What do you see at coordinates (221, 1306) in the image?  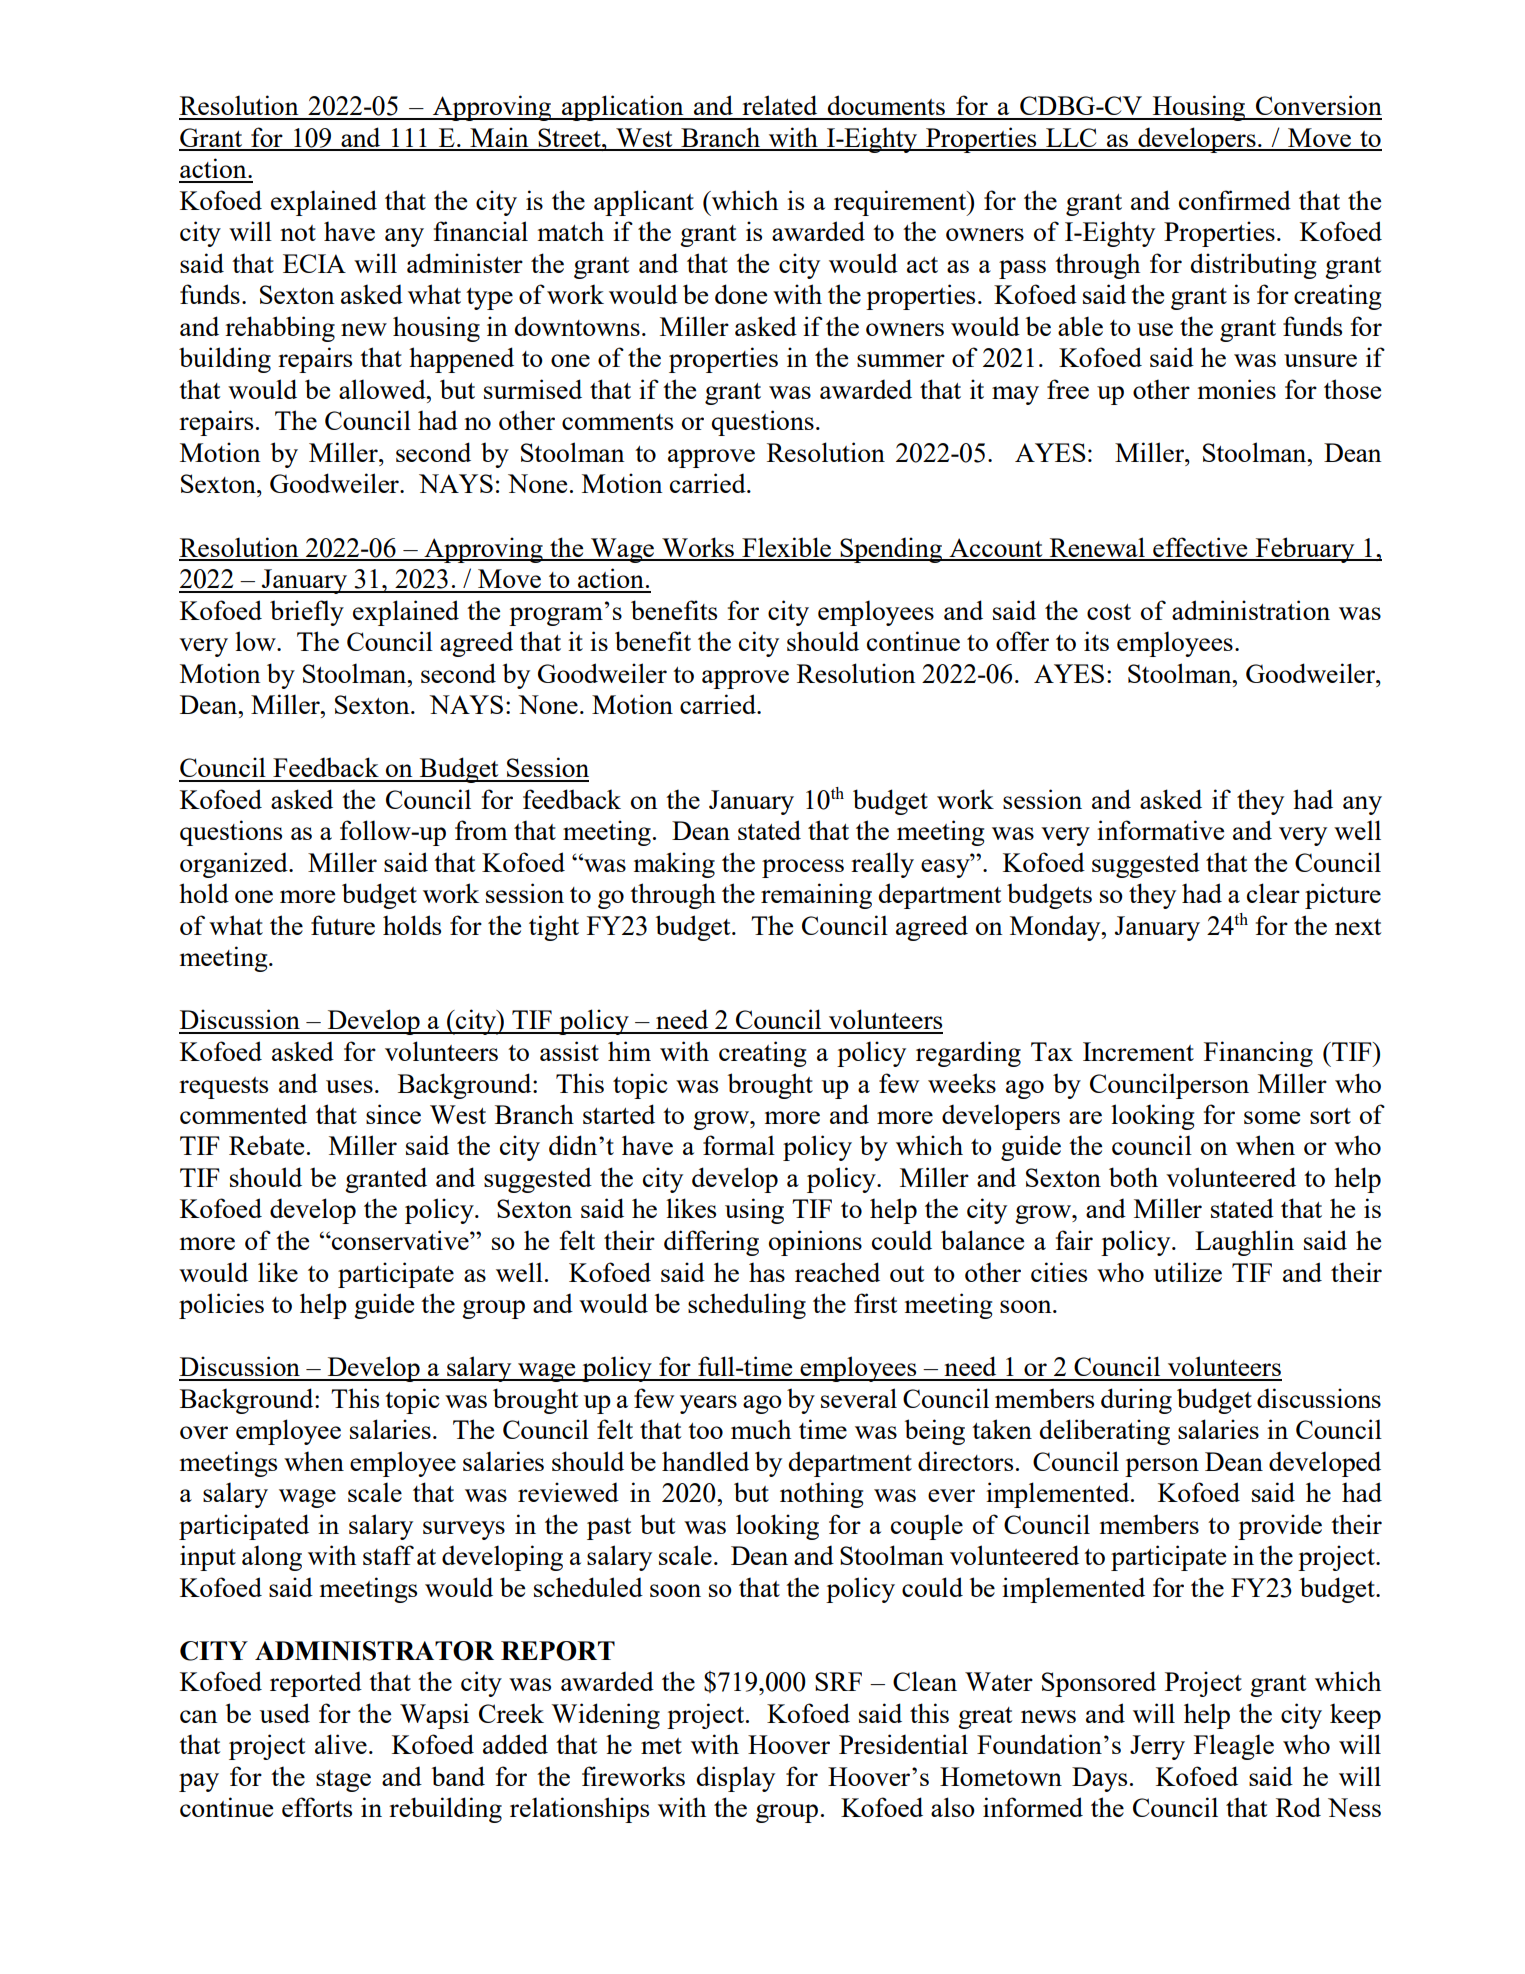 I see `policies` at bounding box center [221, 1306].
